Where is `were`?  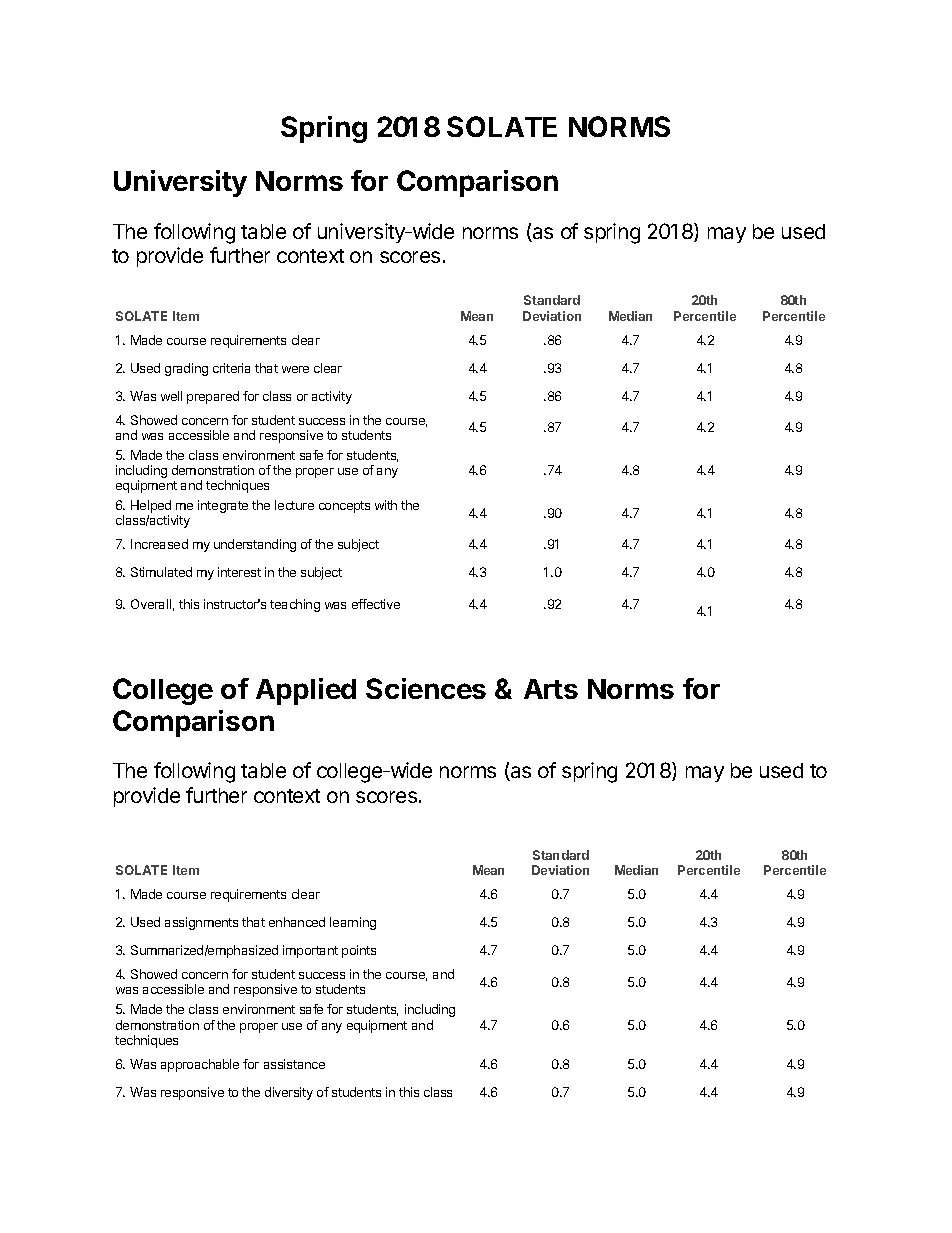 were is located at coordinates (295, 369).
